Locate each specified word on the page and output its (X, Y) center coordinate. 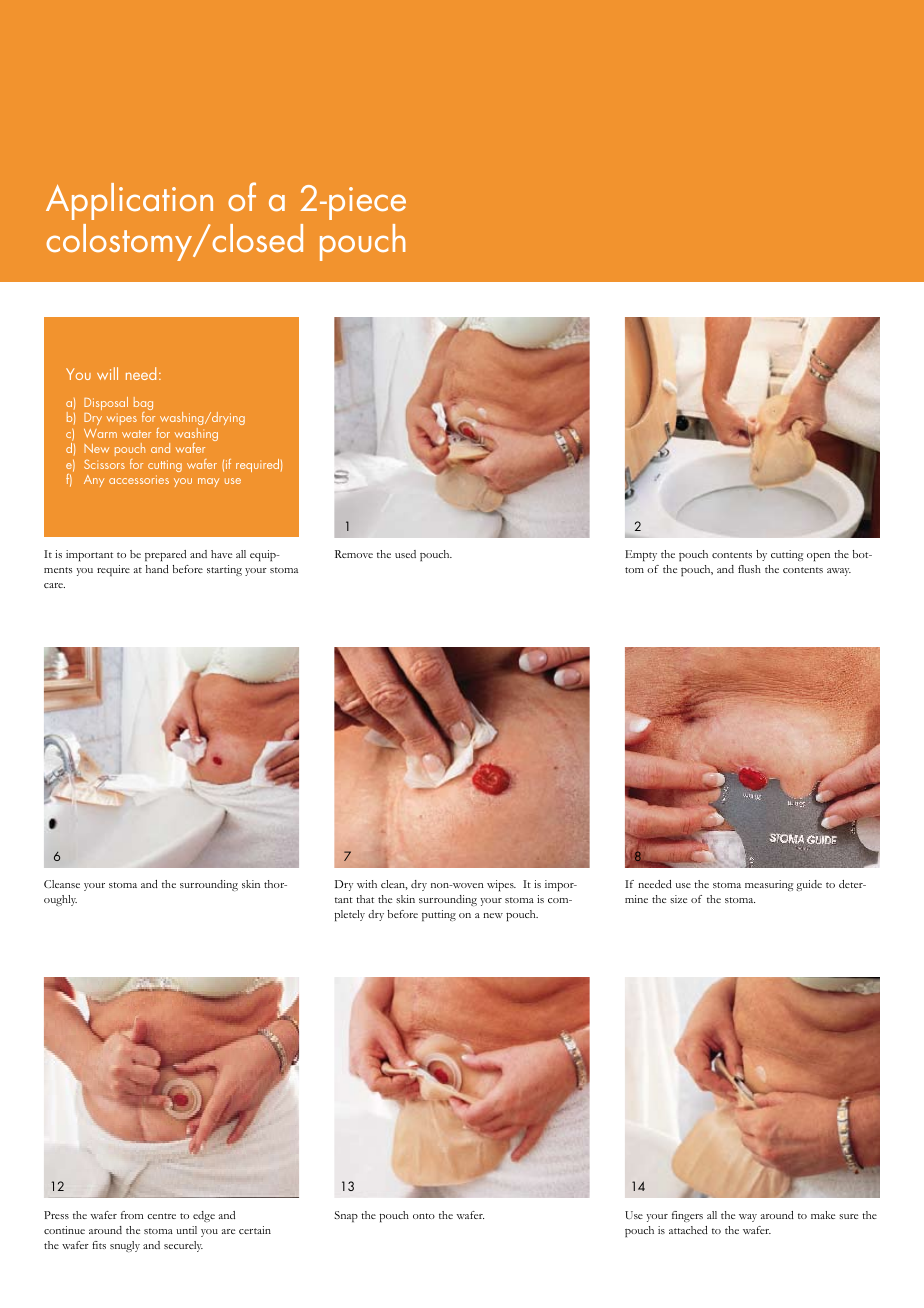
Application (129, 201)
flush (749, 569)
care (54, 585)
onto (424, 1216)
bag (143, 405)
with (367, 884)
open (818, 557)
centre (161, 1216)
